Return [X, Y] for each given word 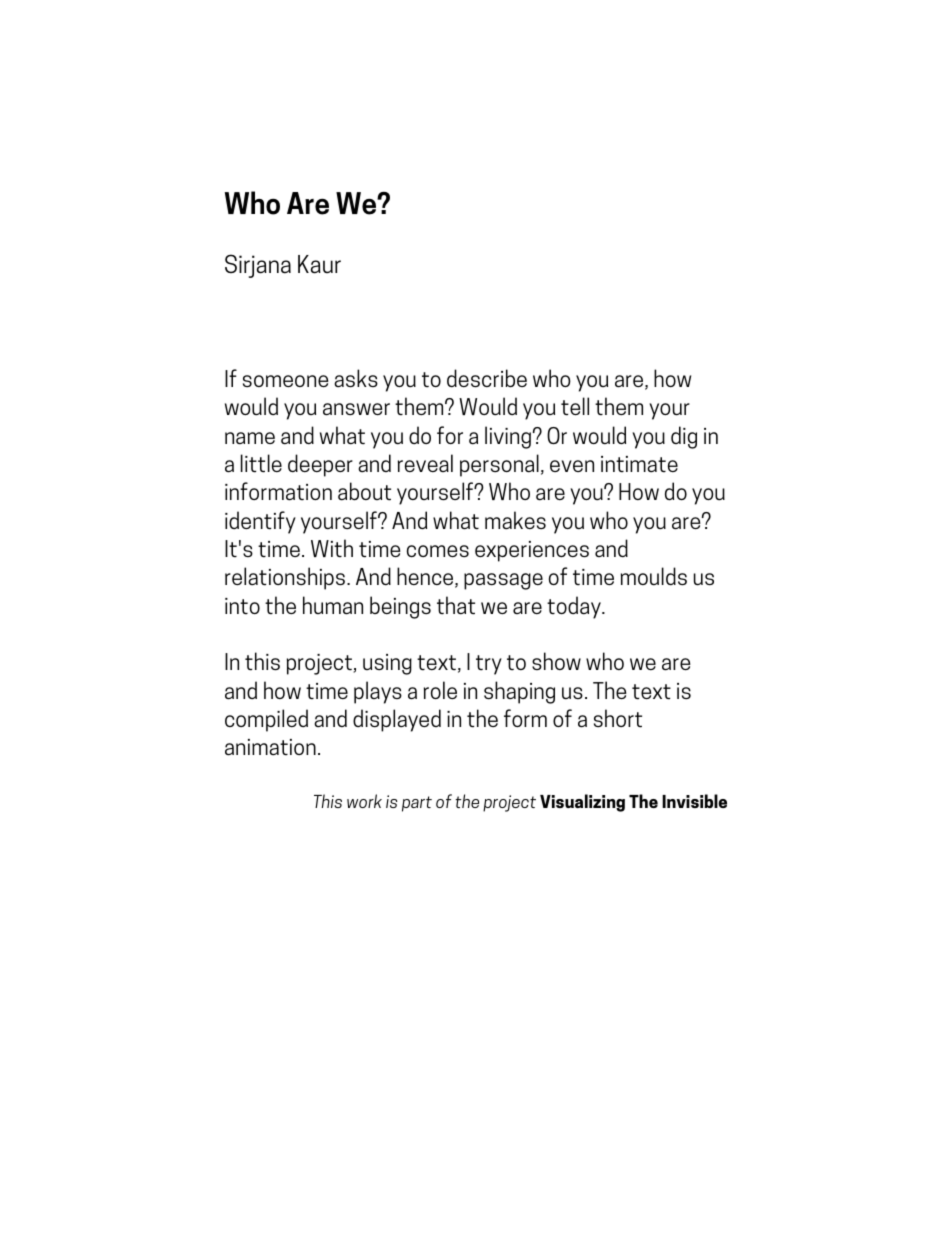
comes [438, 551]
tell [575, 406]
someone [286, 381]
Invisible [694, 801]
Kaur [319, 264]
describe [487, 378]
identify [260, 522]
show [556, 661]
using [387, 664]
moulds [654, 576]
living [508, 437]
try [489, 665]
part [417, 804]
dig [684, 437]
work [364, 801]
